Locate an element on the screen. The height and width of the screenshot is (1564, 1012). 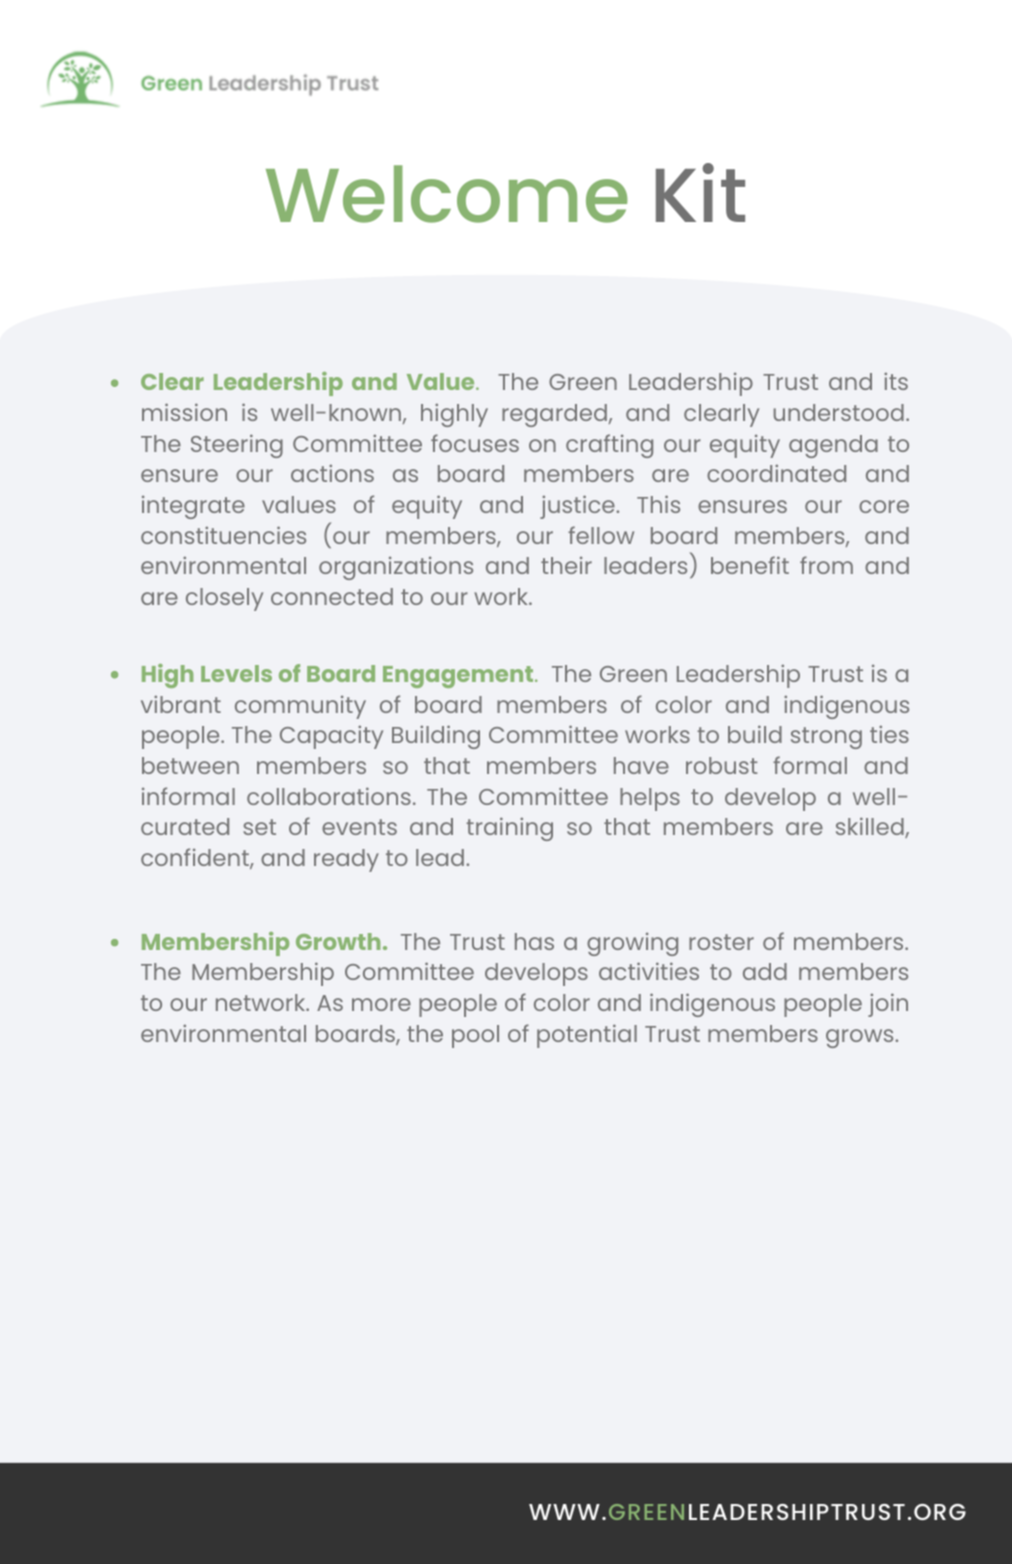
regarded is located at coordinates (554, 415).
